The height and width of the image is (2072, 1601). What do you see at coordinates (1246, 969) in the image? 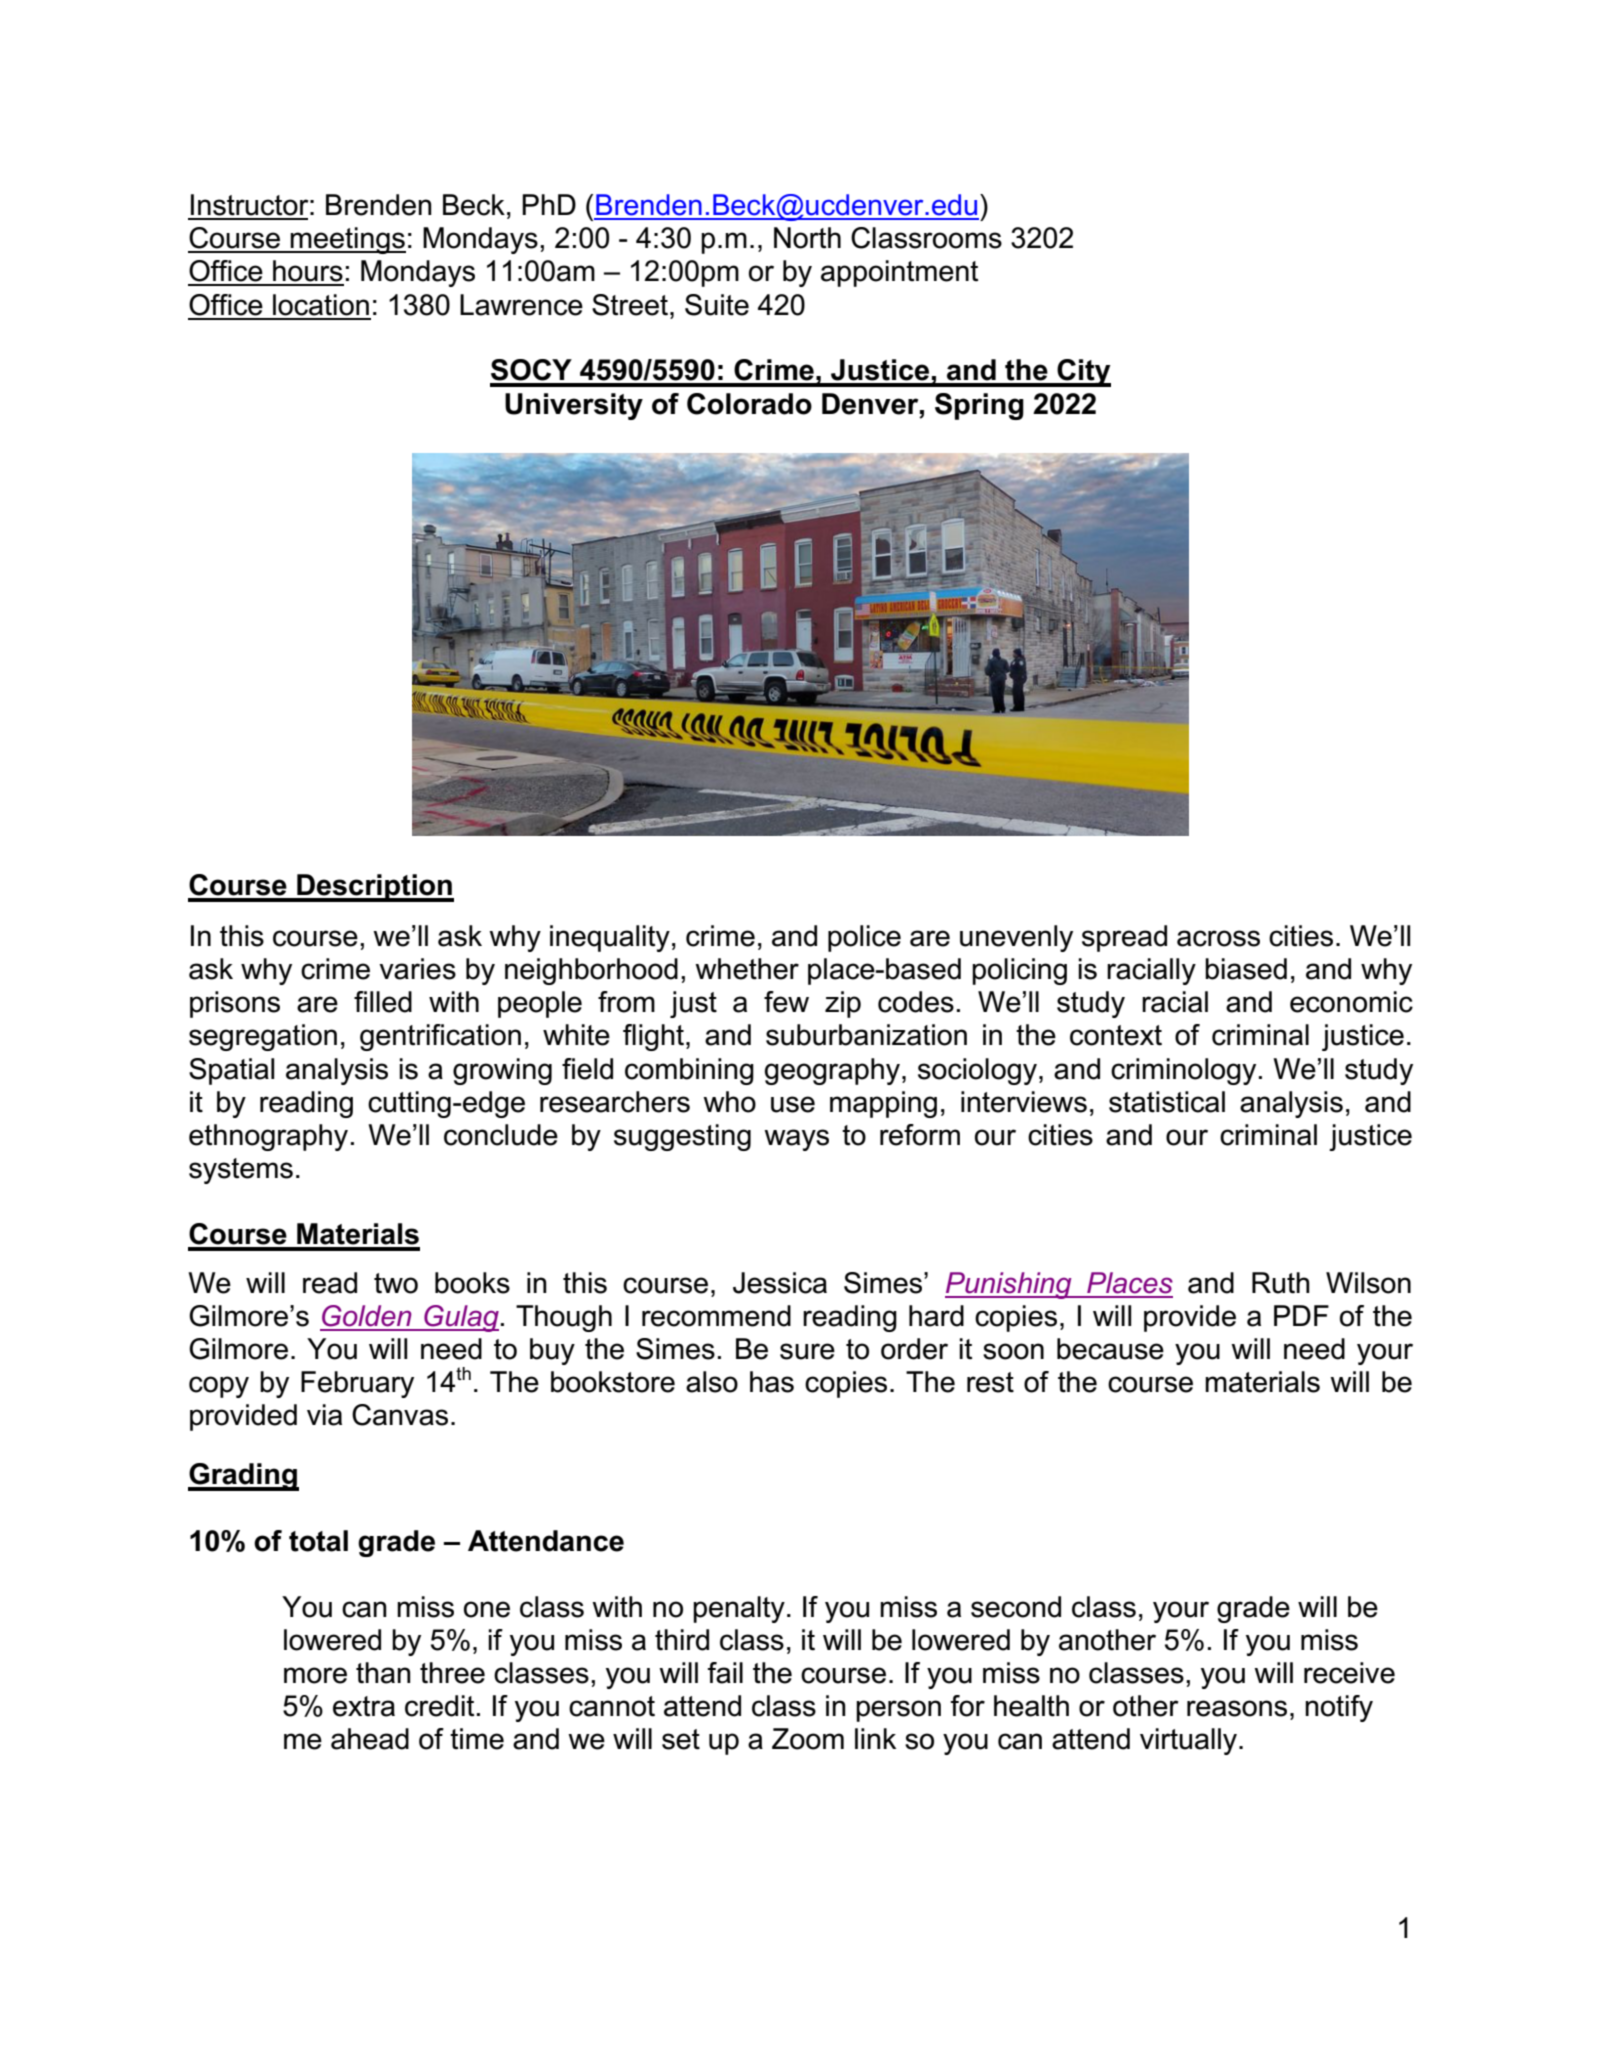
I see `biased` at bounding box center [1246, 969].
